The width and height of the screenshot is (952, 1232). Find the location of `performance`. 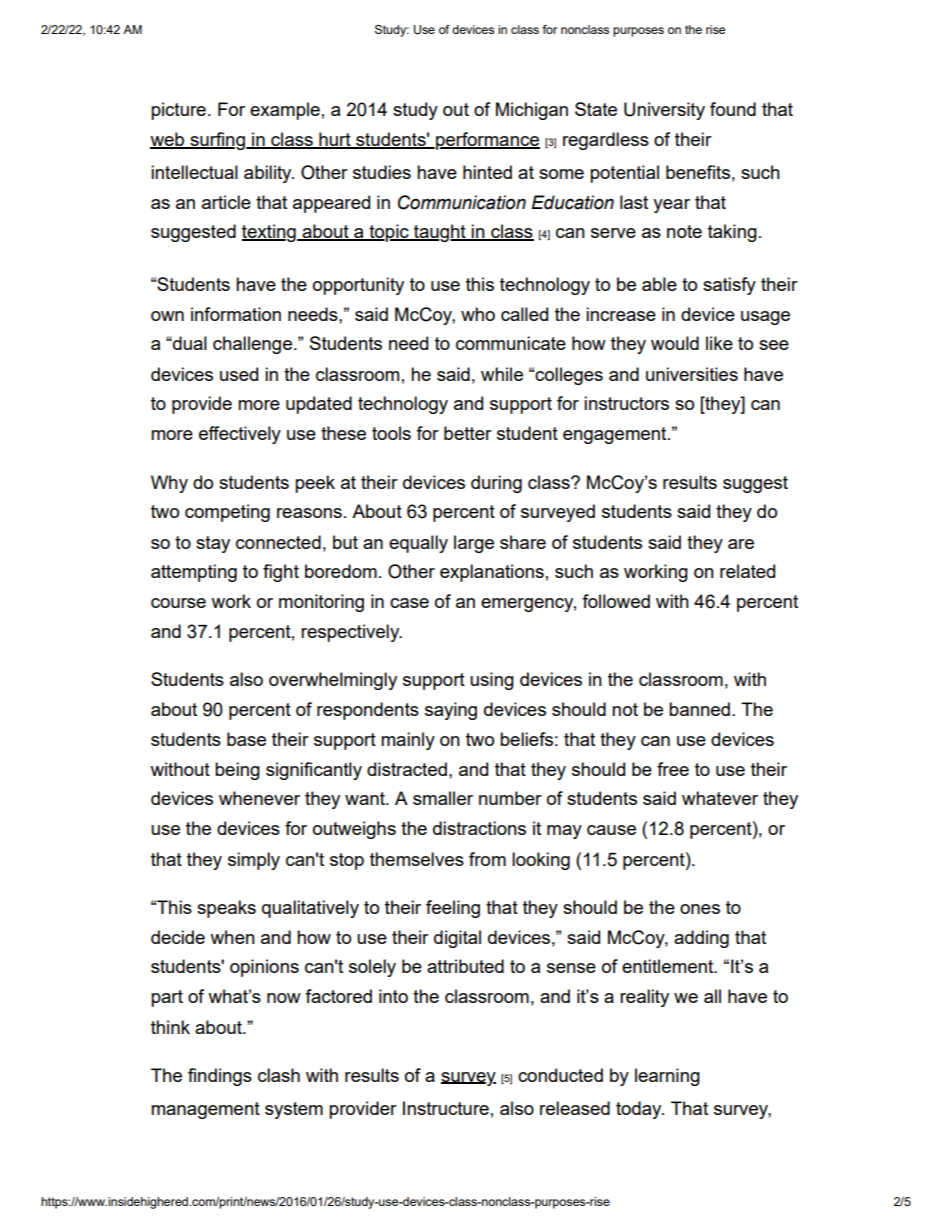

performance is located at coordinates (487, 141).
